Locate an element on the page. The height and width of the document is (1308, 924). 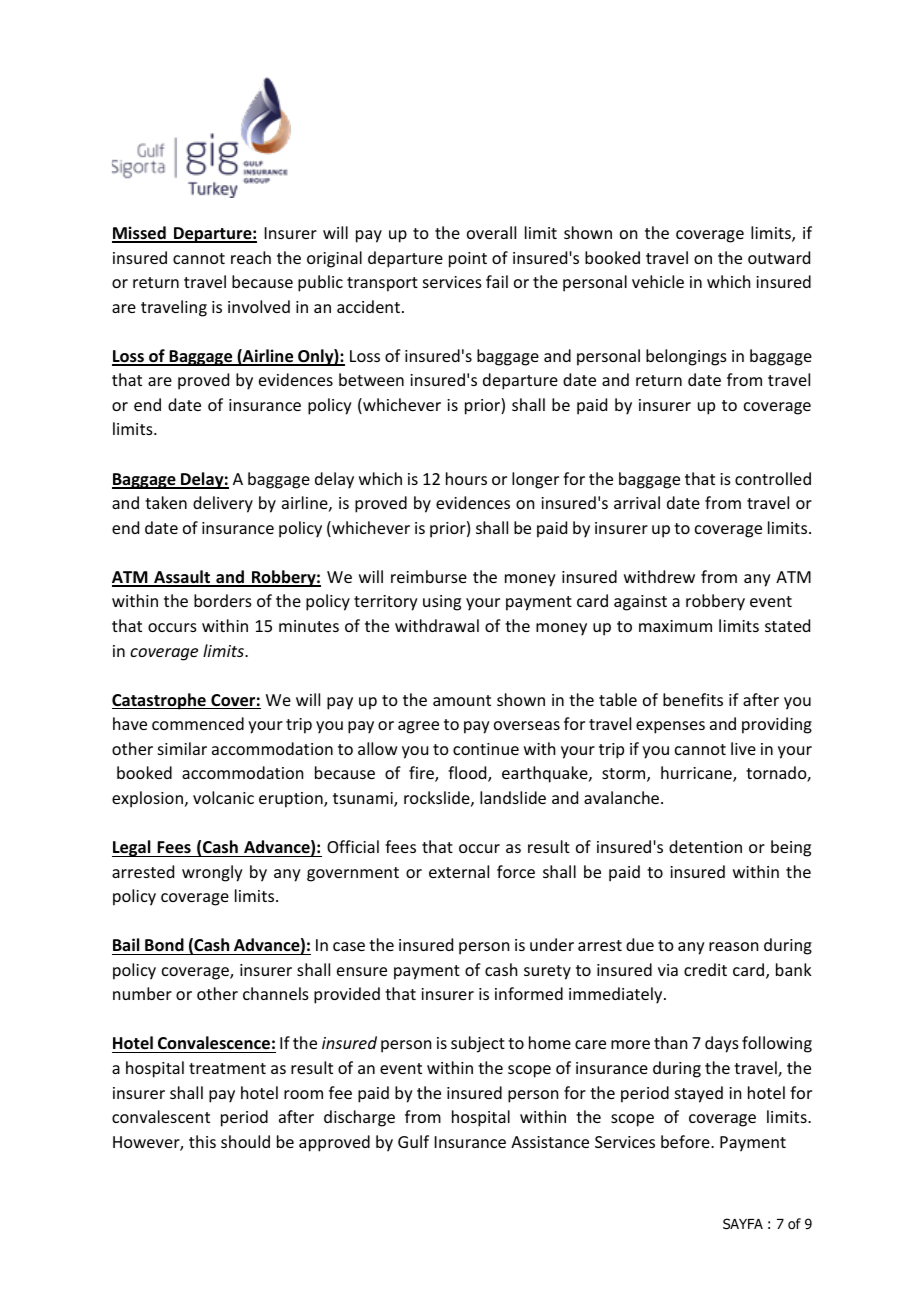
stayed is located at coordinates (699, 1094).
